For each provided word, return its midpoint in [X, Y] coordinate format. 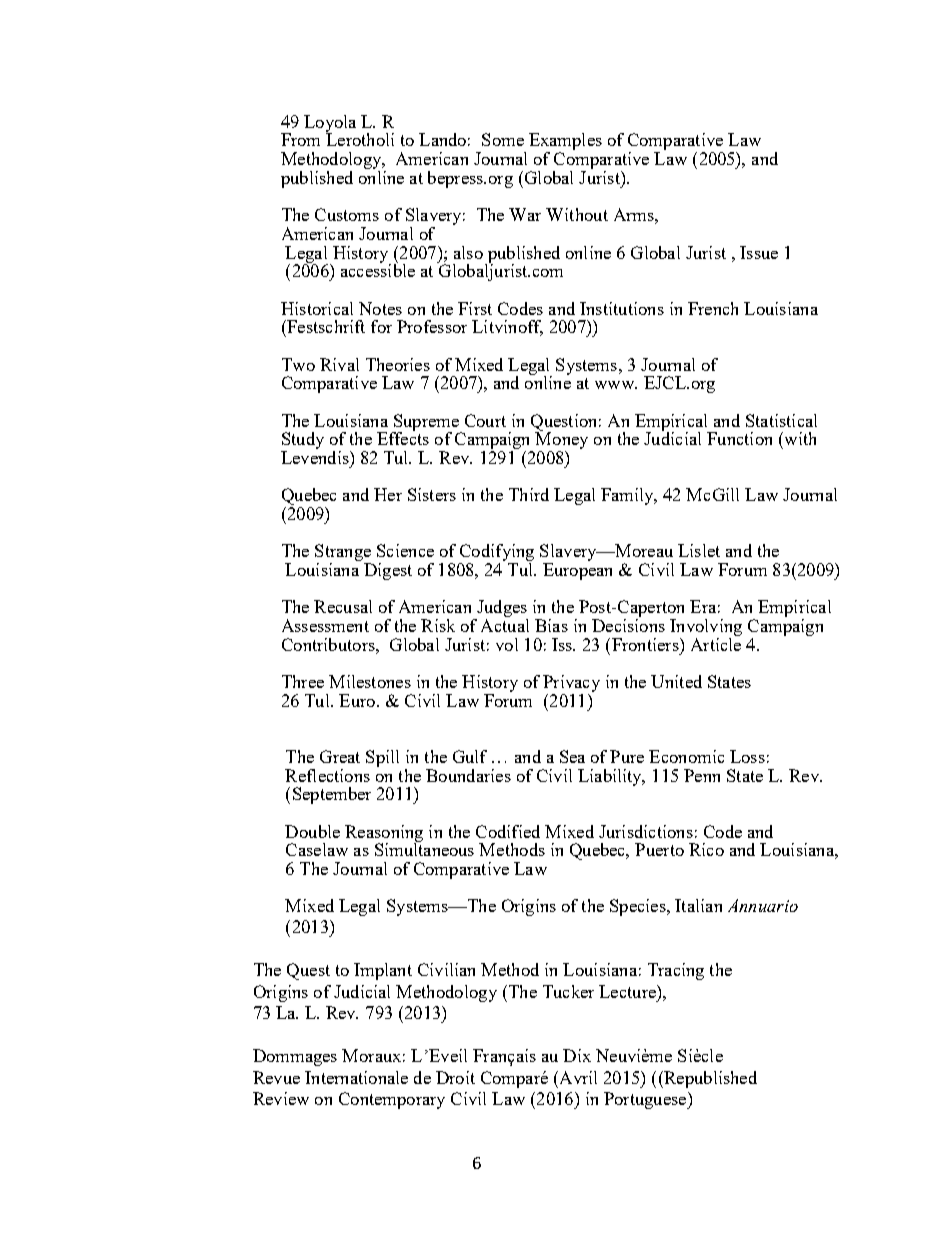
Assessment [325, 625]
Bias [551, 625]
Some [503, 139]
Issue [759, 252]
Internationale [356, 1077]
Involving [706, 629]
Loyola [330, 124]
